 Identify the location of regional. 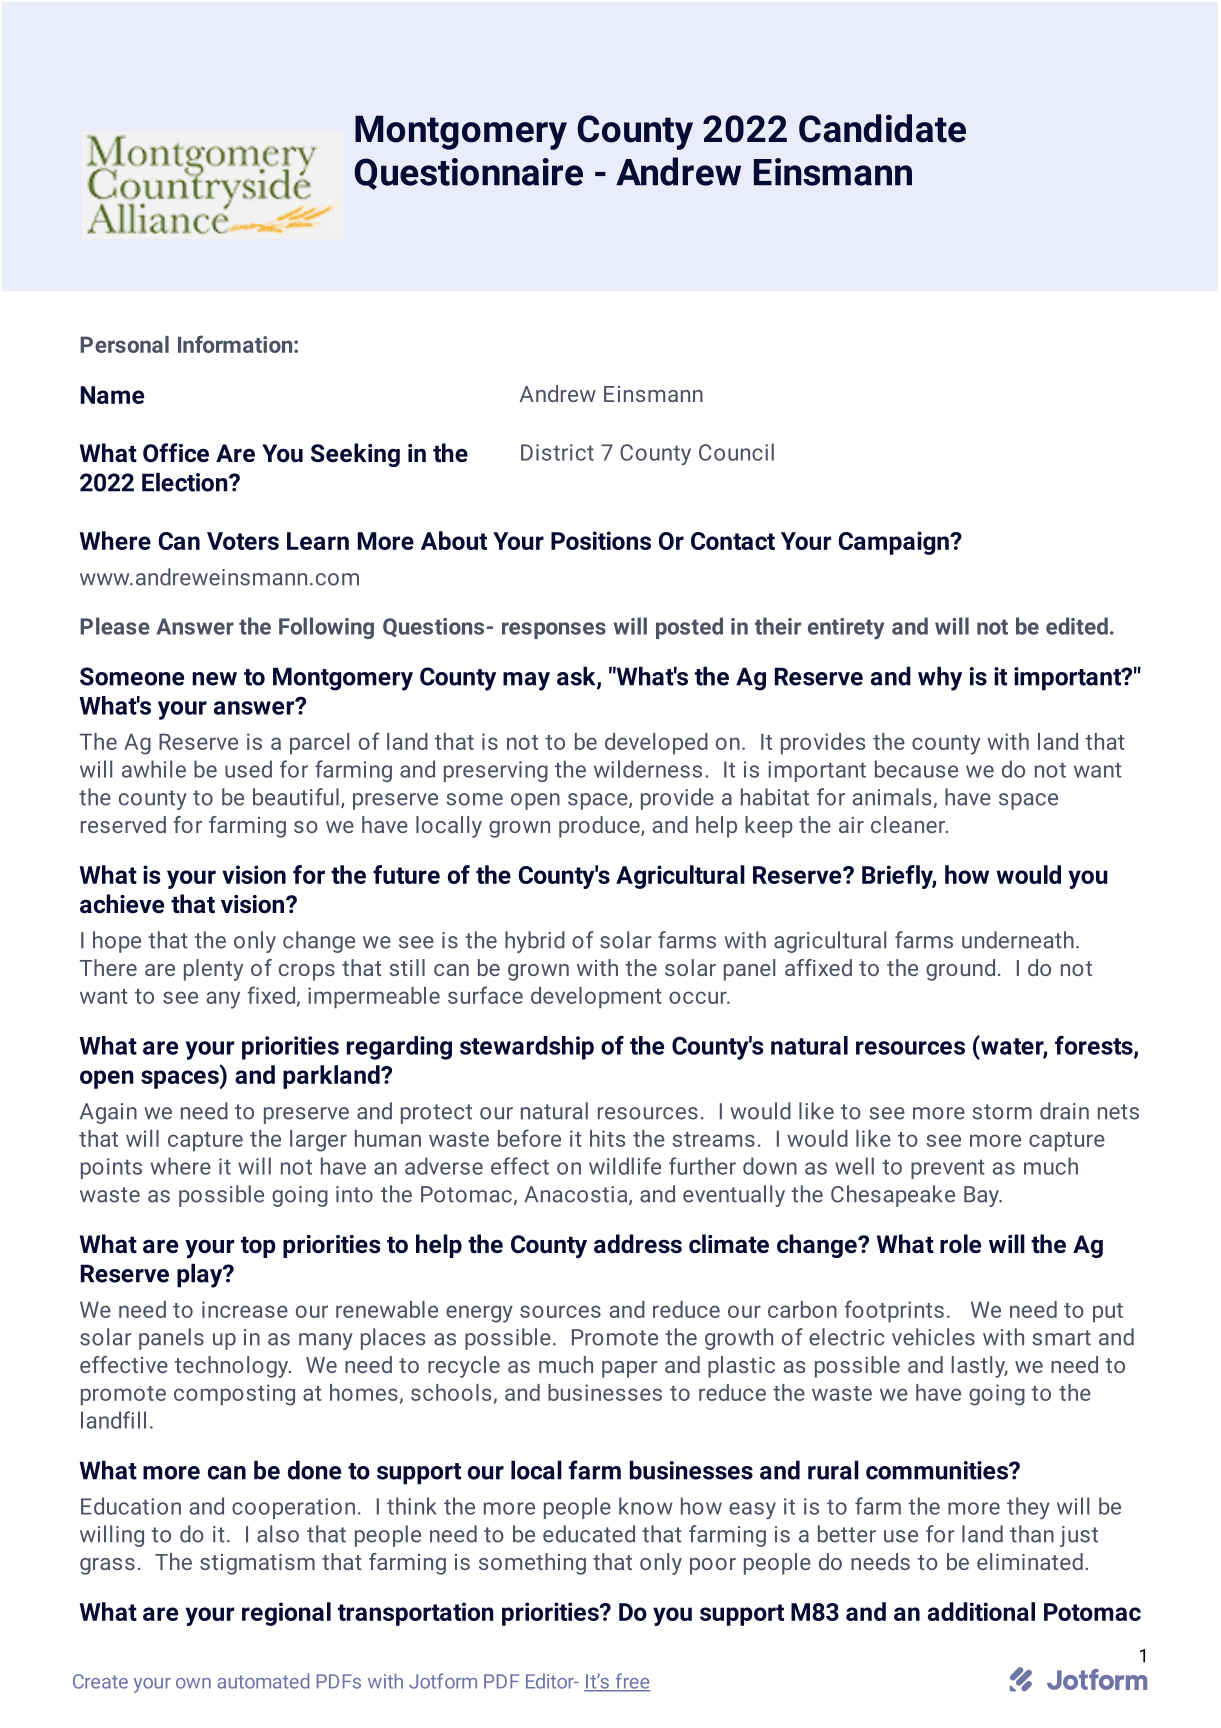
(286, 1614).
